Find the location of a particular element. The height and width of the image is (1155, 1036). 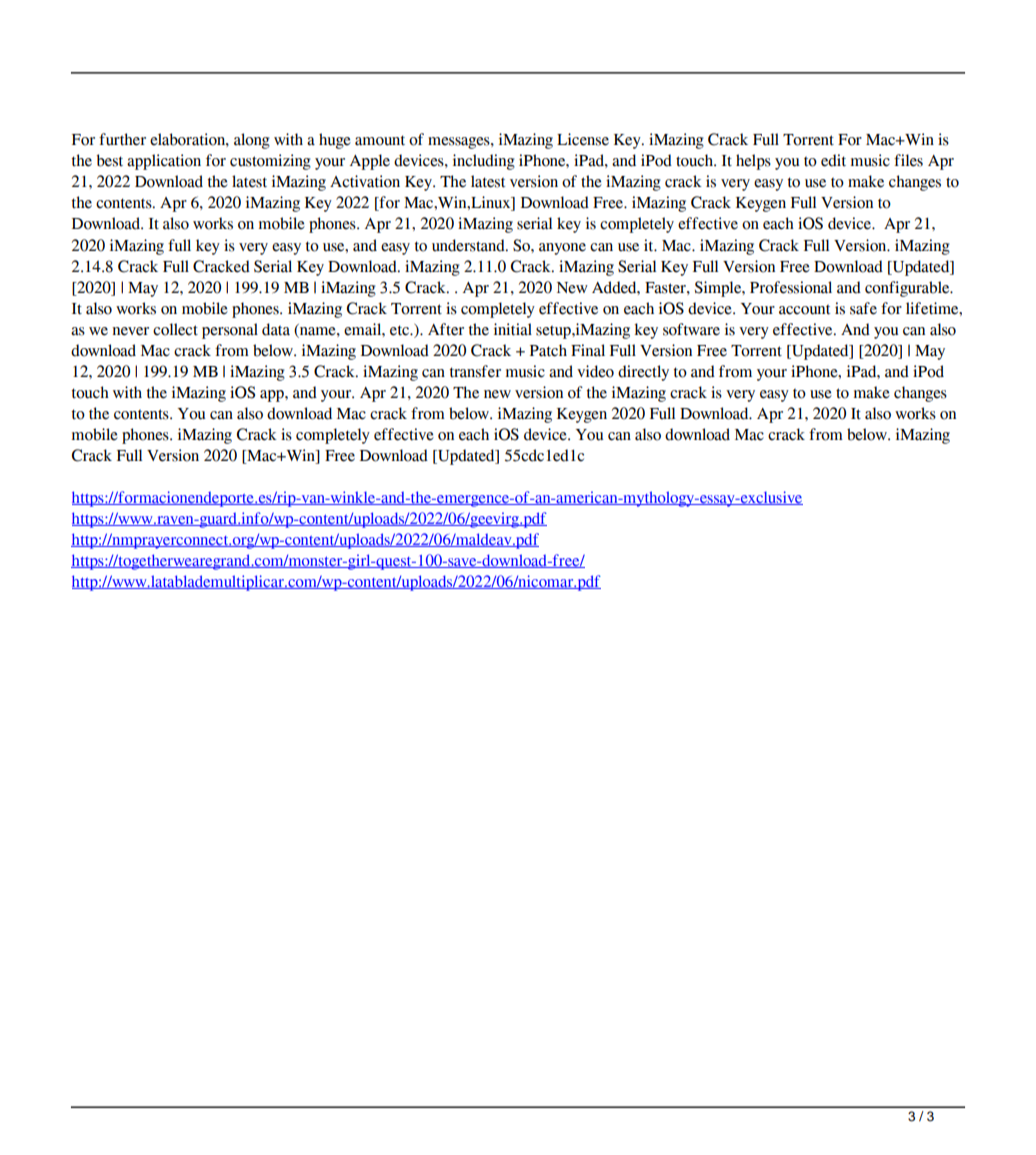

along is located at coordinates (252, 141).
